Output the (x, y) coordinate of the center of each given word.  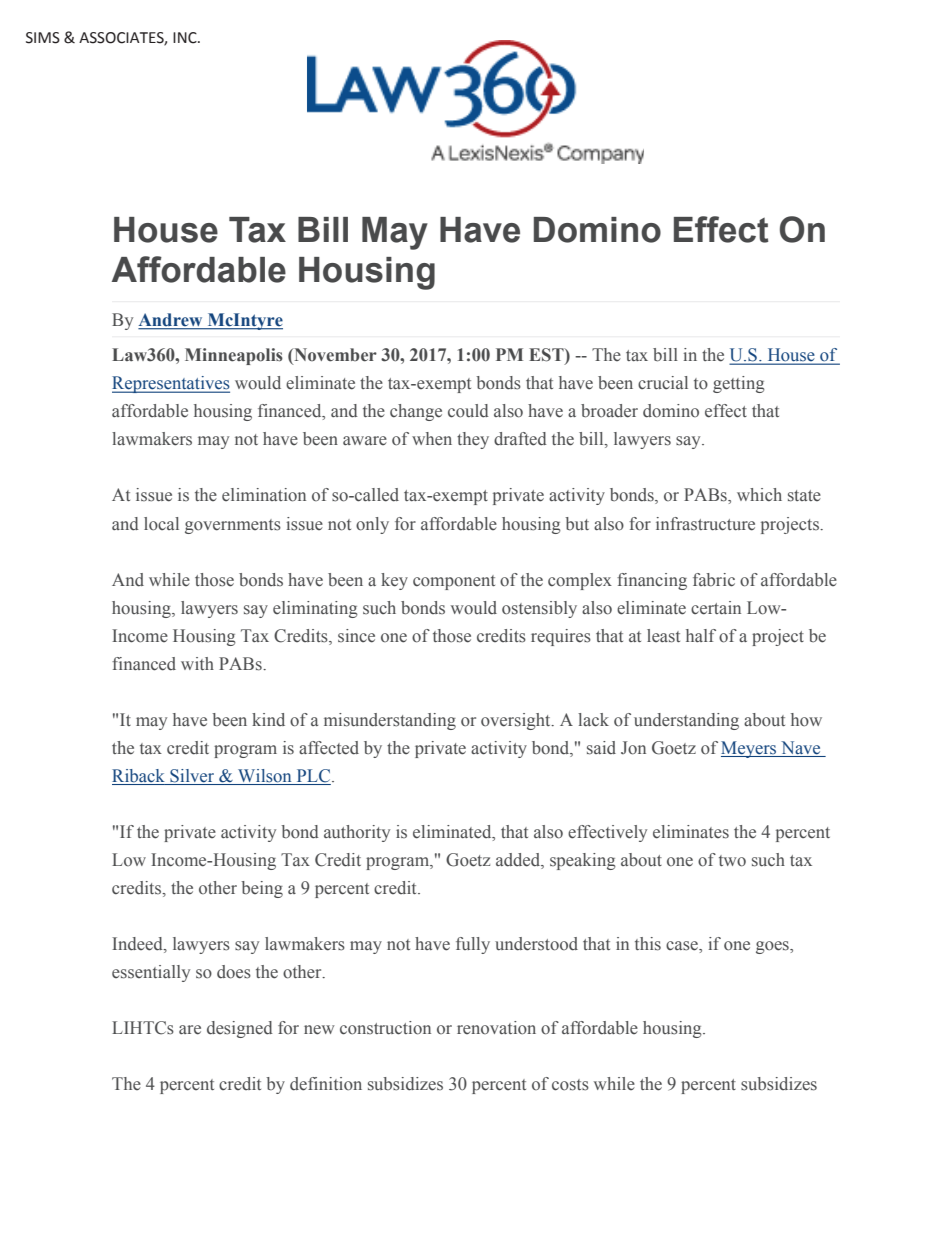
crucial (663, 382)
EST (547, 356)
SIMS (43, 38)
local (161, 524)
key (394, 581)
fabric (714, 580)
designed (240, 1029)
